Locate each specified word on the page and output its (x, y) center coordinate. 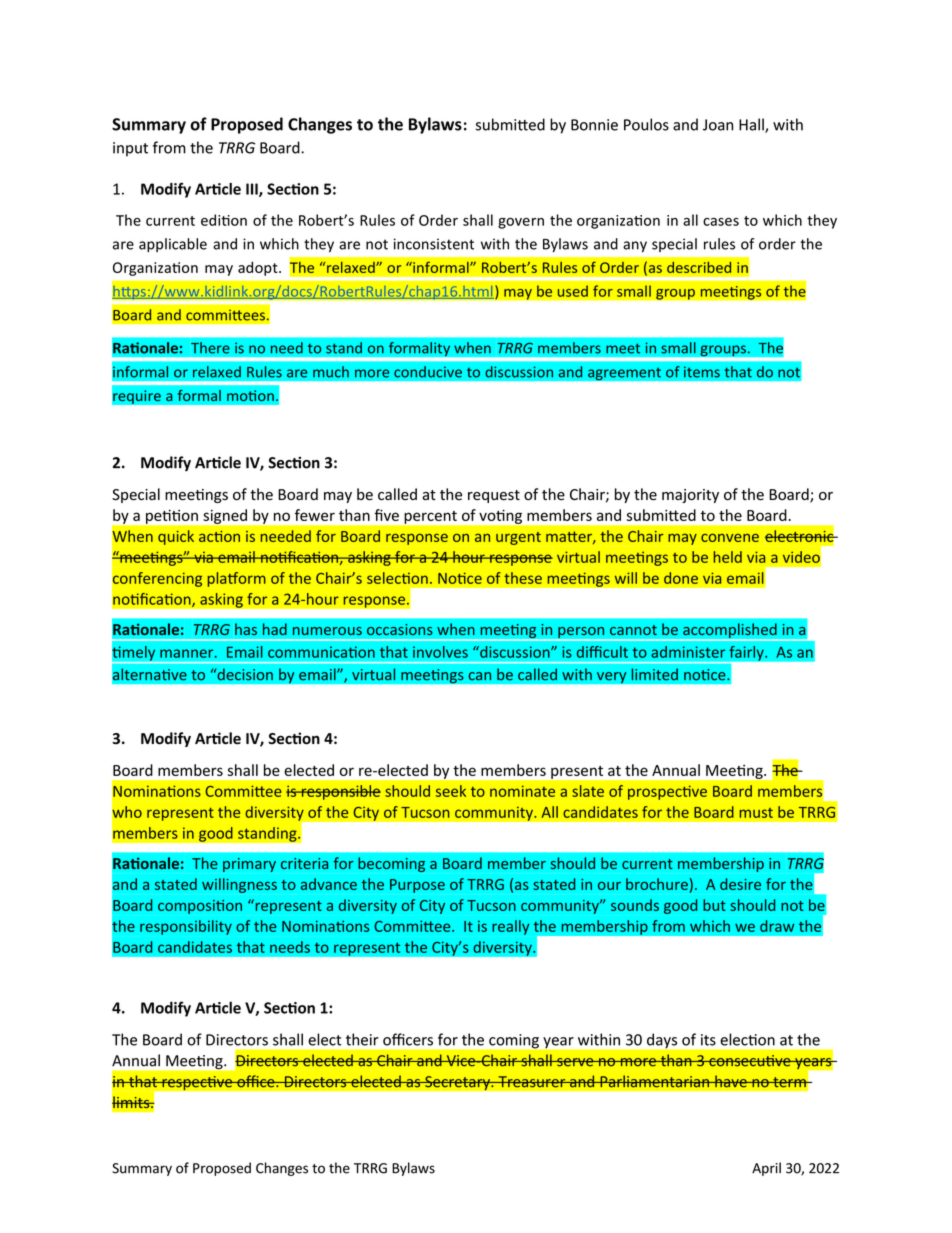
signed (225, 516)
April (766, 1169)
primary (249, 865)
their (362, 1039)
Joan (718, 125)
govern (521, 223)
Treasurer (532, 1082)
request (494, 496)
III (253, 190)
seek (451, 791)
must (756, 813)
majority (690, 496)
